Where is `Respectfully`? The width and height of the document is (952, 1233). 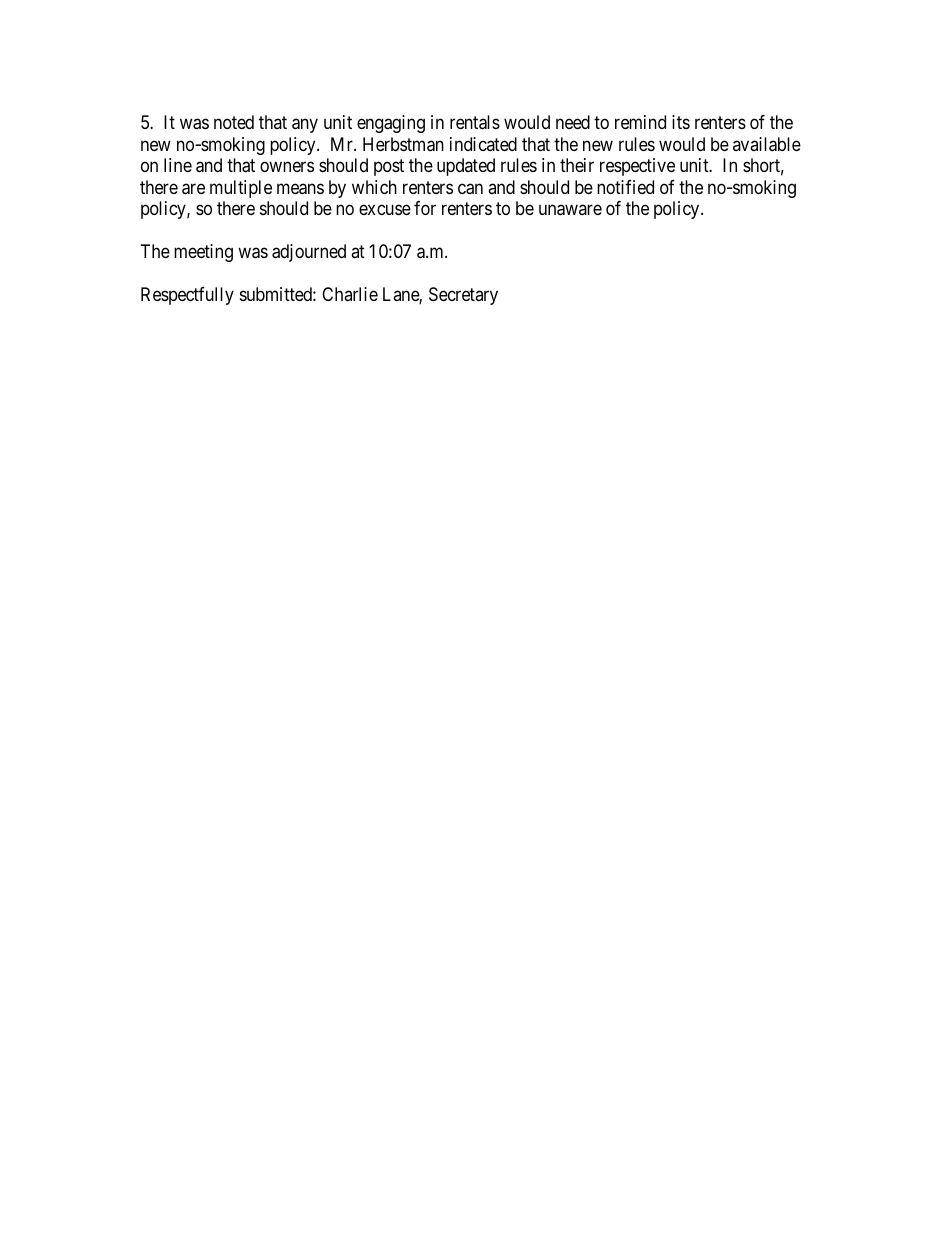
Respectfully is located at coordinates (187, 296).
